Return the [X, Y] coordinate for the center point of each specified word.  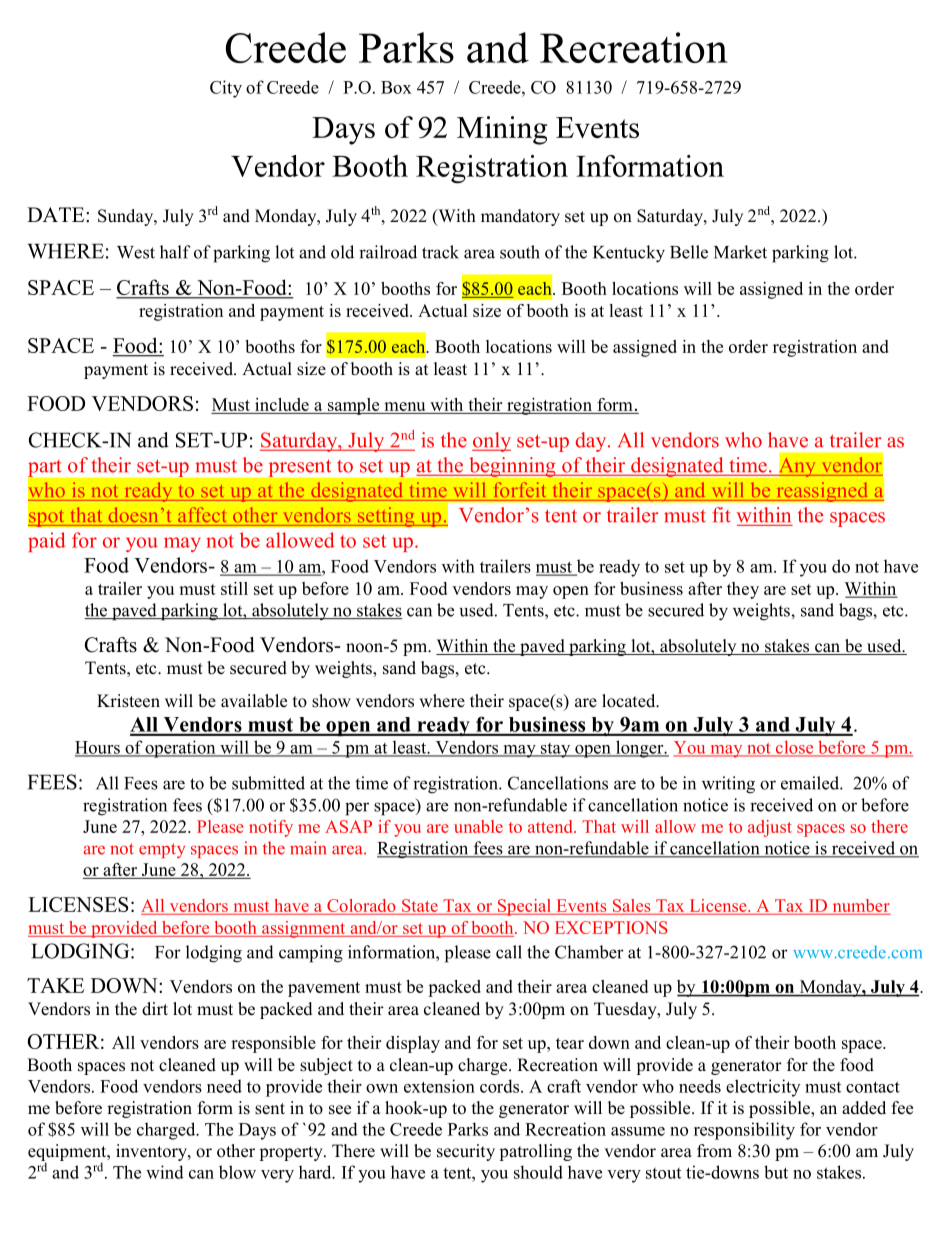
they [743, 590]
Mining [502, 130]
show [331, 701]
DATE [57, 214]
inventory [152, 1152]
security [466, 1152]
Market [740, 252]
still [234, 588]
